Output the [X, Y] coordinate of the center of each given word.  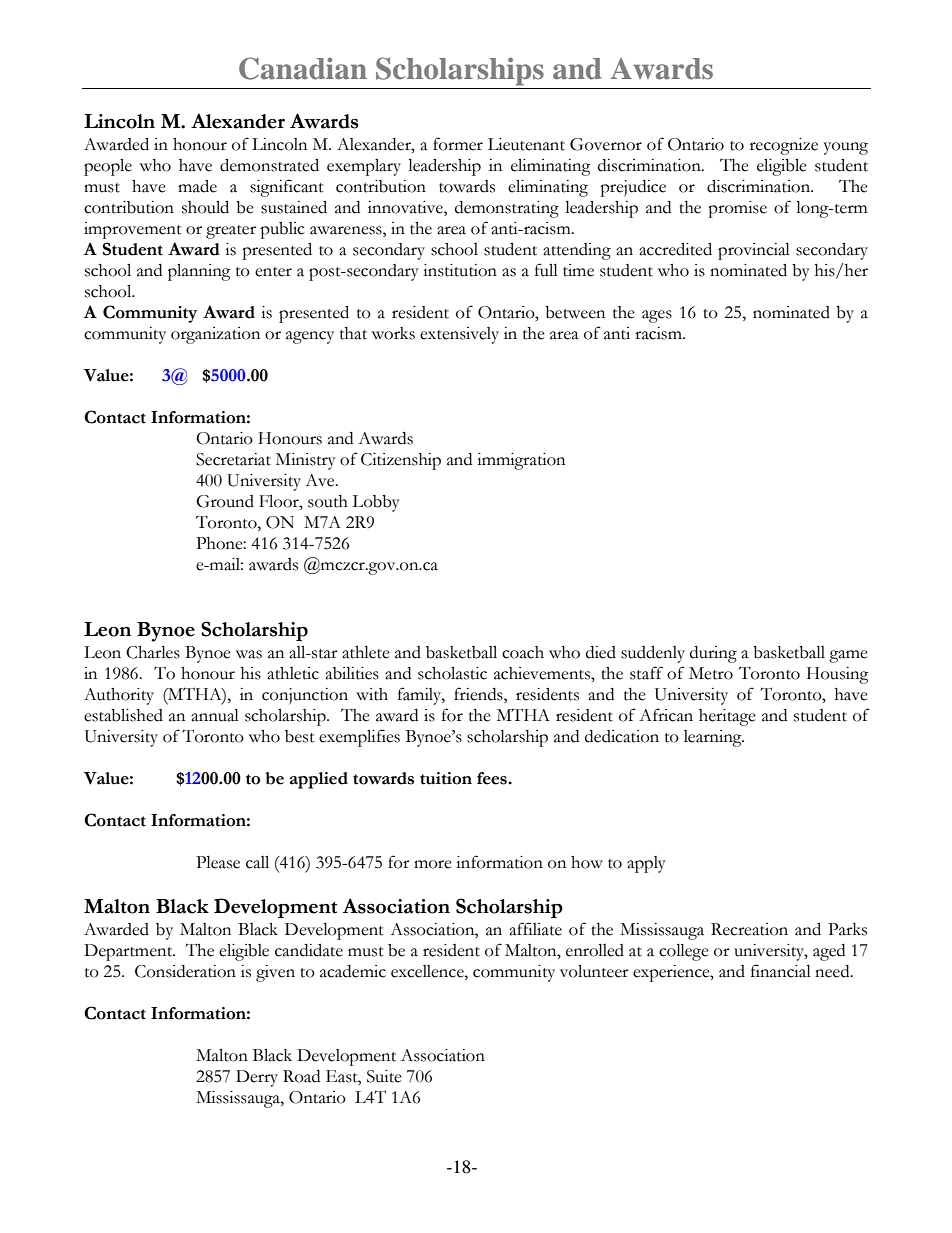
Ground [225, 501]
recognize [784, 146]
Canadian [303, 68]
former [458, 144]
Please [218, 862]
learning [714, 738]
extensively [459, 335]
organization [215, 335]
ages [657, 316]
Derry [257, 1078]
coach [523, 652]
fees [493, 778]
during [713, 654]
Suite [384, 1076]
